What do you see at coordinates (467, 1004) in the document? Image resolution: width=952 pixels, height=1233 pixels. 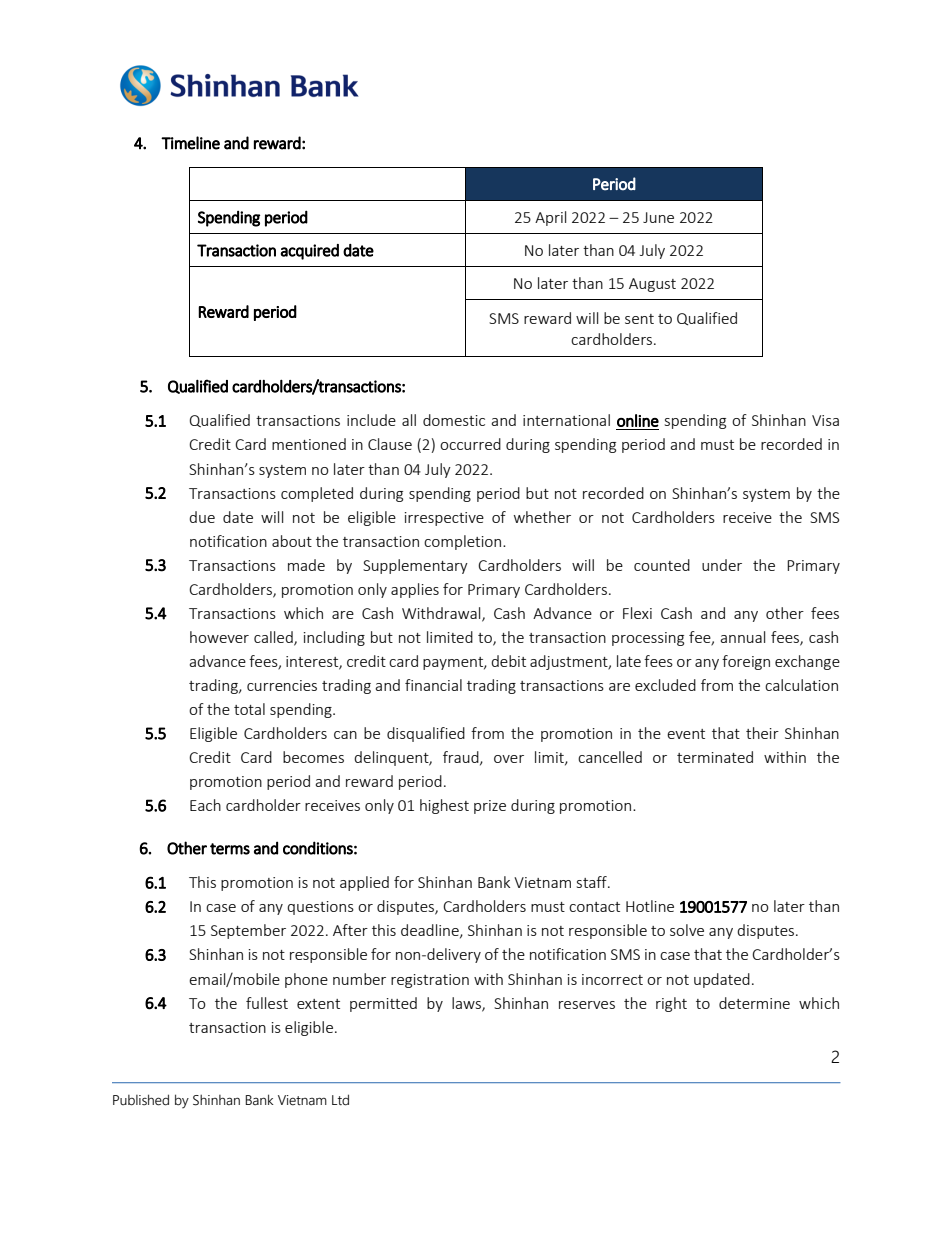 I see `laws` at bounding box center [467, 1004].
